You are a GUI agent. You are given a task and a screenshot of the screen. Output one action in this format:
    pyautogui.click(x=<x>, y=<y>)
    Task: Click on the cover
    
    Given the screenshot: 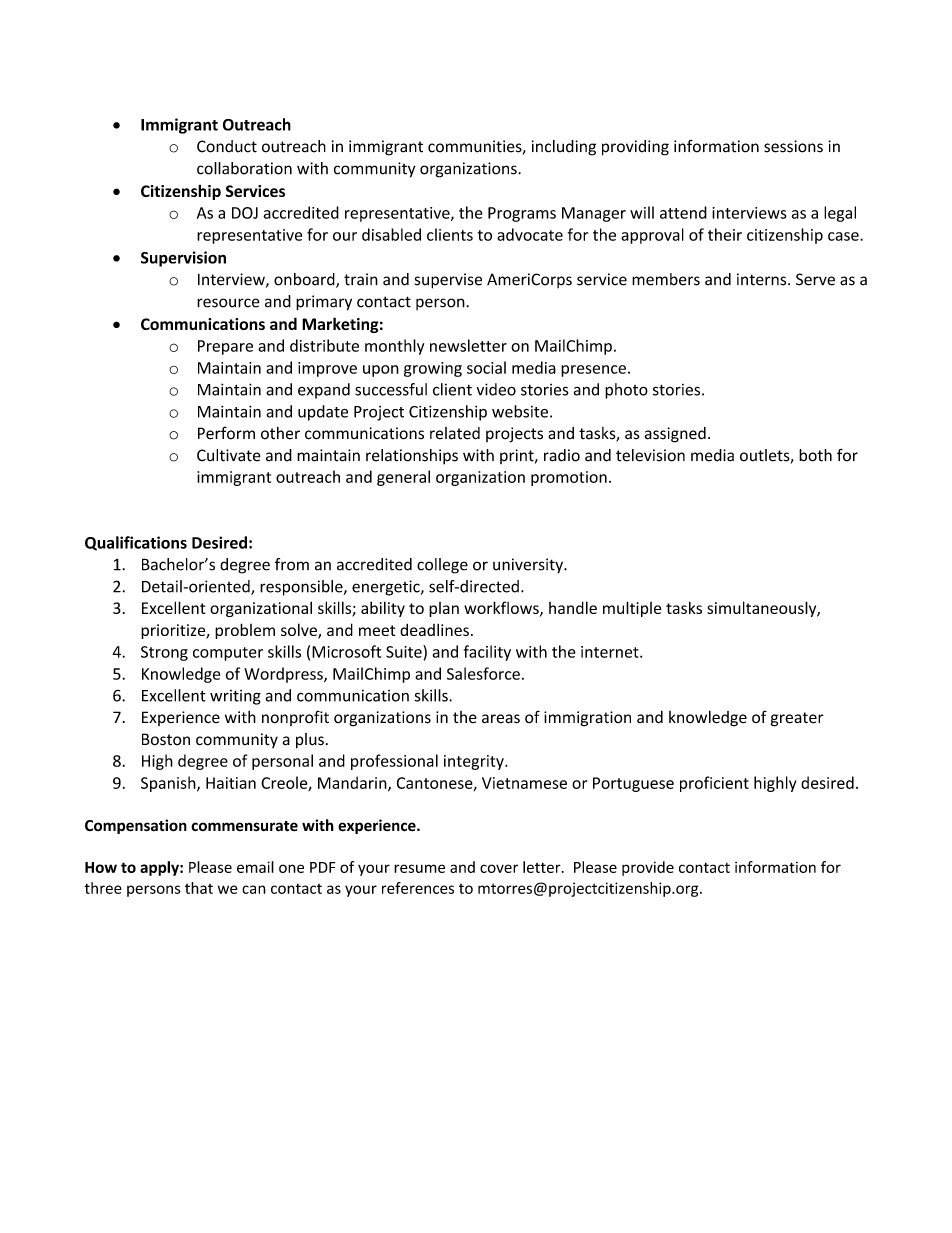 What is the action you would take?
    pyautogui.click(x=499, y=868)
